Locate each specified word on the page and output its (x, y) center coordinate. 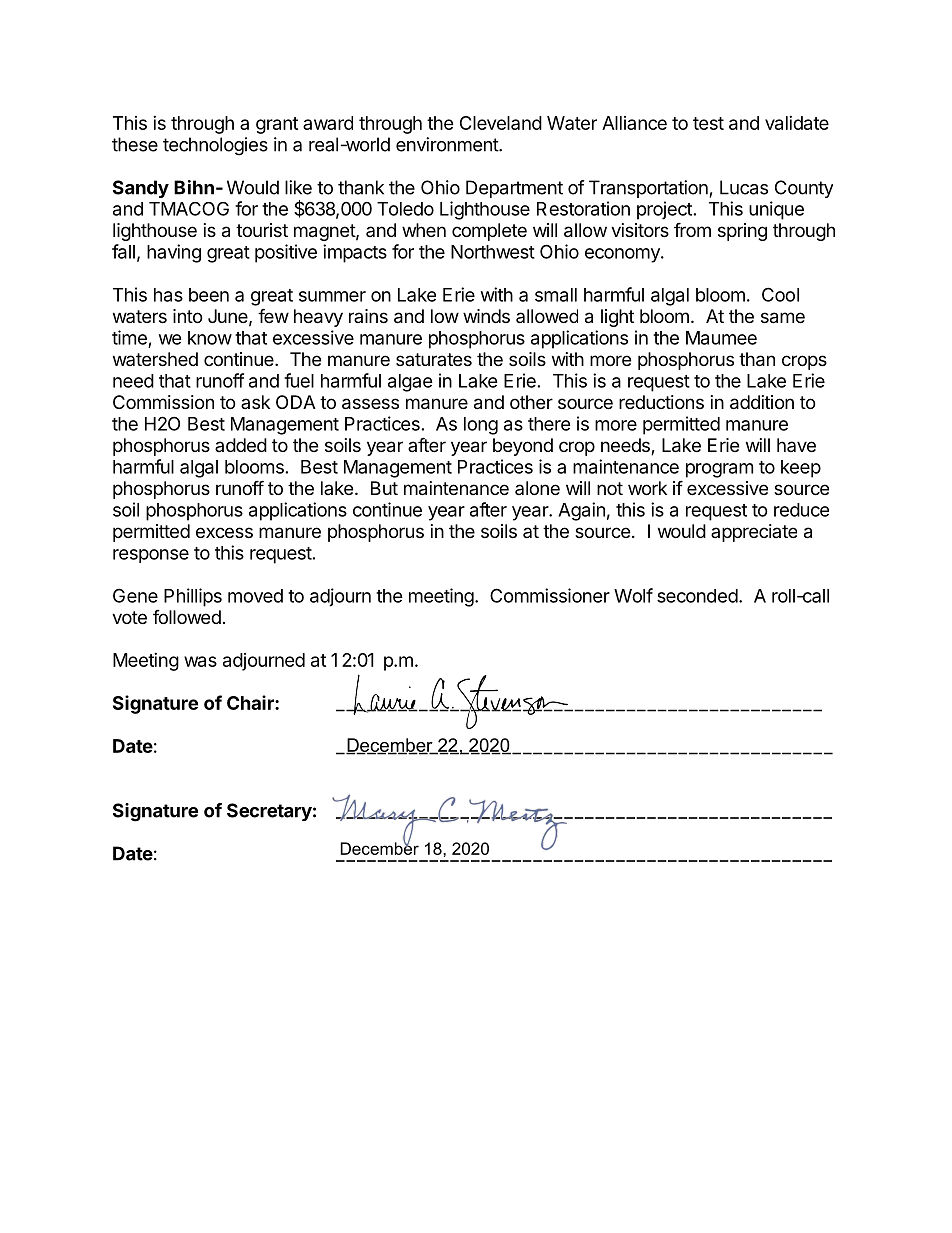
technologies (215, 146)
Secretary (269, 812)
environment (448, 144)
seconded (697, 596)
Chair (251, 702)
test (708, 123)
